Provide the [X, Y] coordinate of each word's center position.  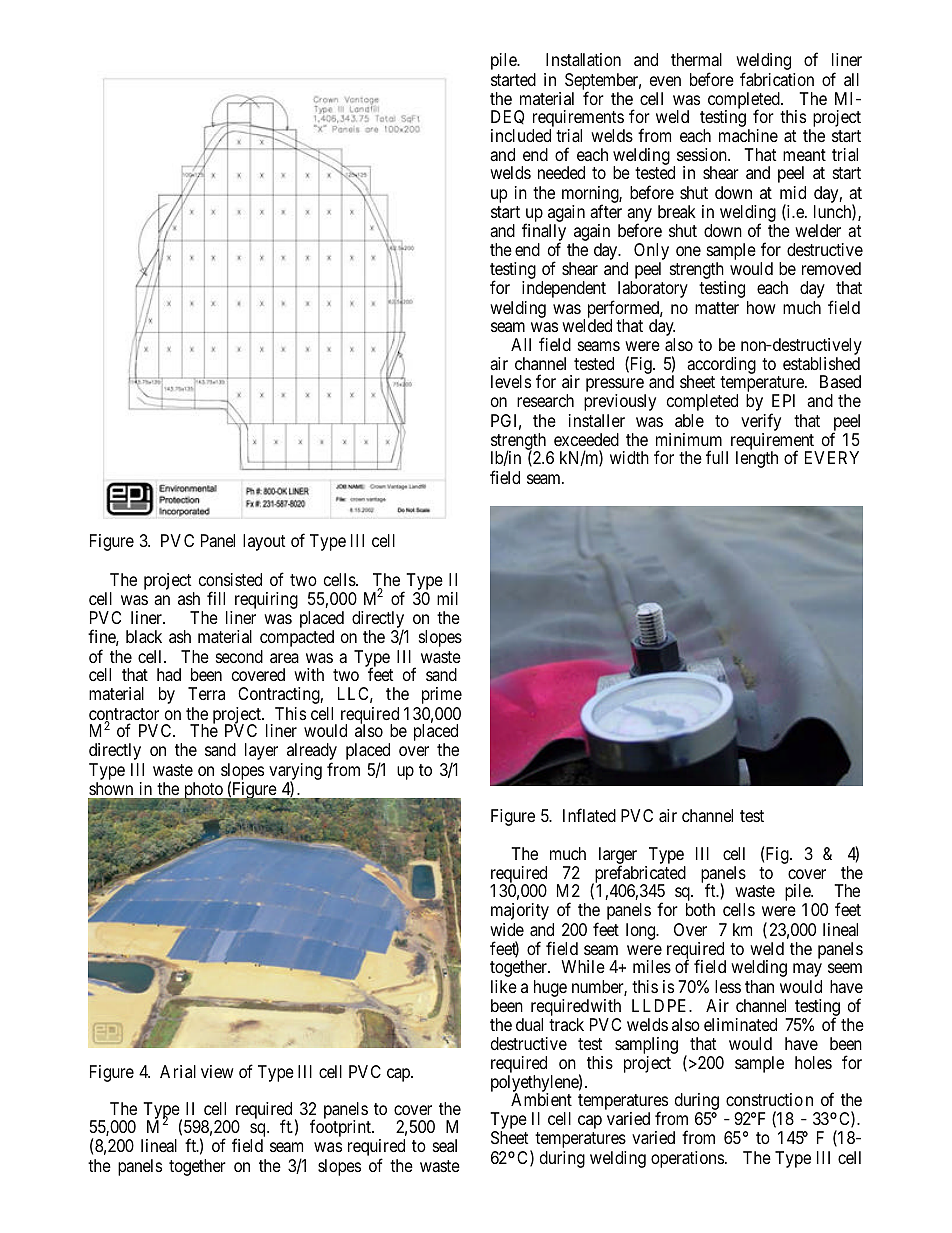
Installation [583, 59]
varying [295, 773]
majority [520, 911]
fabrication [777, 79]
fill [216, 598]
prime [442, 695]
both [700, 909]
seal [445, 1145]
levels [511, 381]
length [757, 459]
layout [264, 542]
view [217, 1071]
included [521, 135]
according [721, 366]
